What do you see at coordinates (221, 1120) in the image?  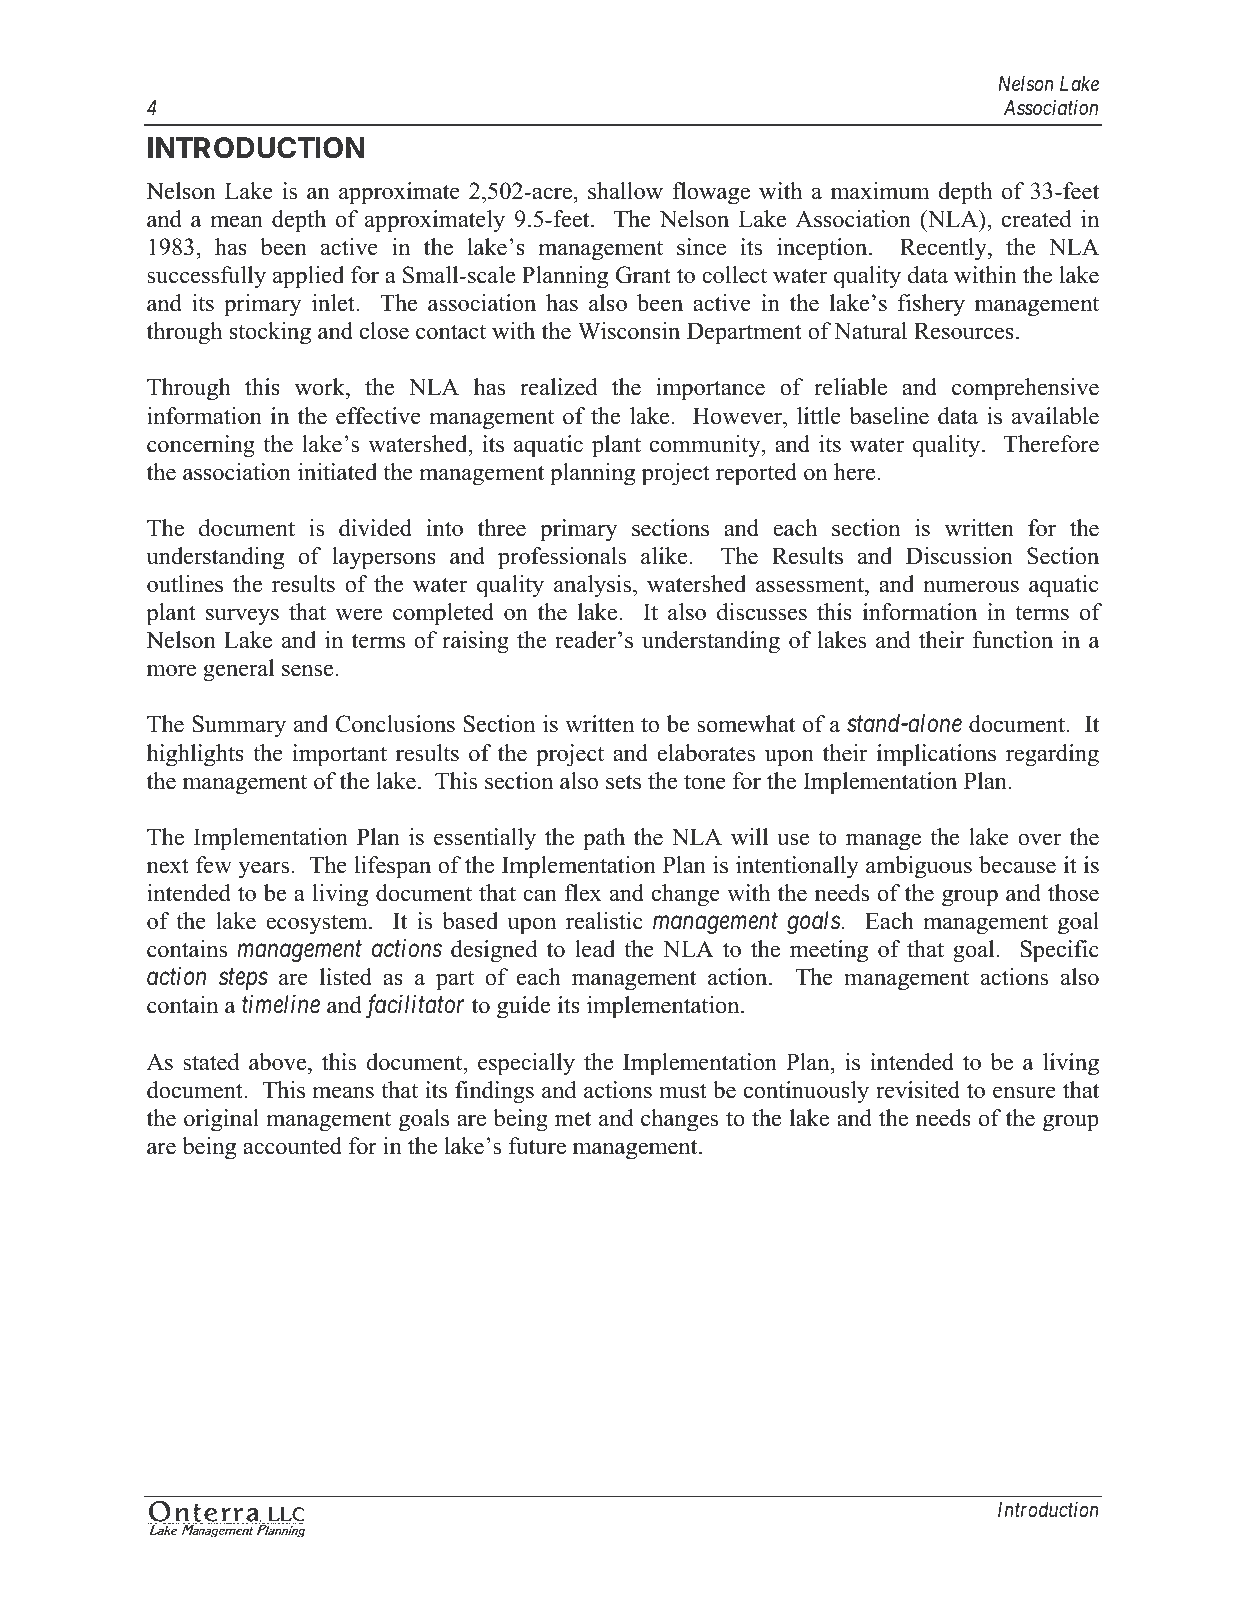 I see `original` at bounding box center [221, 1120].
